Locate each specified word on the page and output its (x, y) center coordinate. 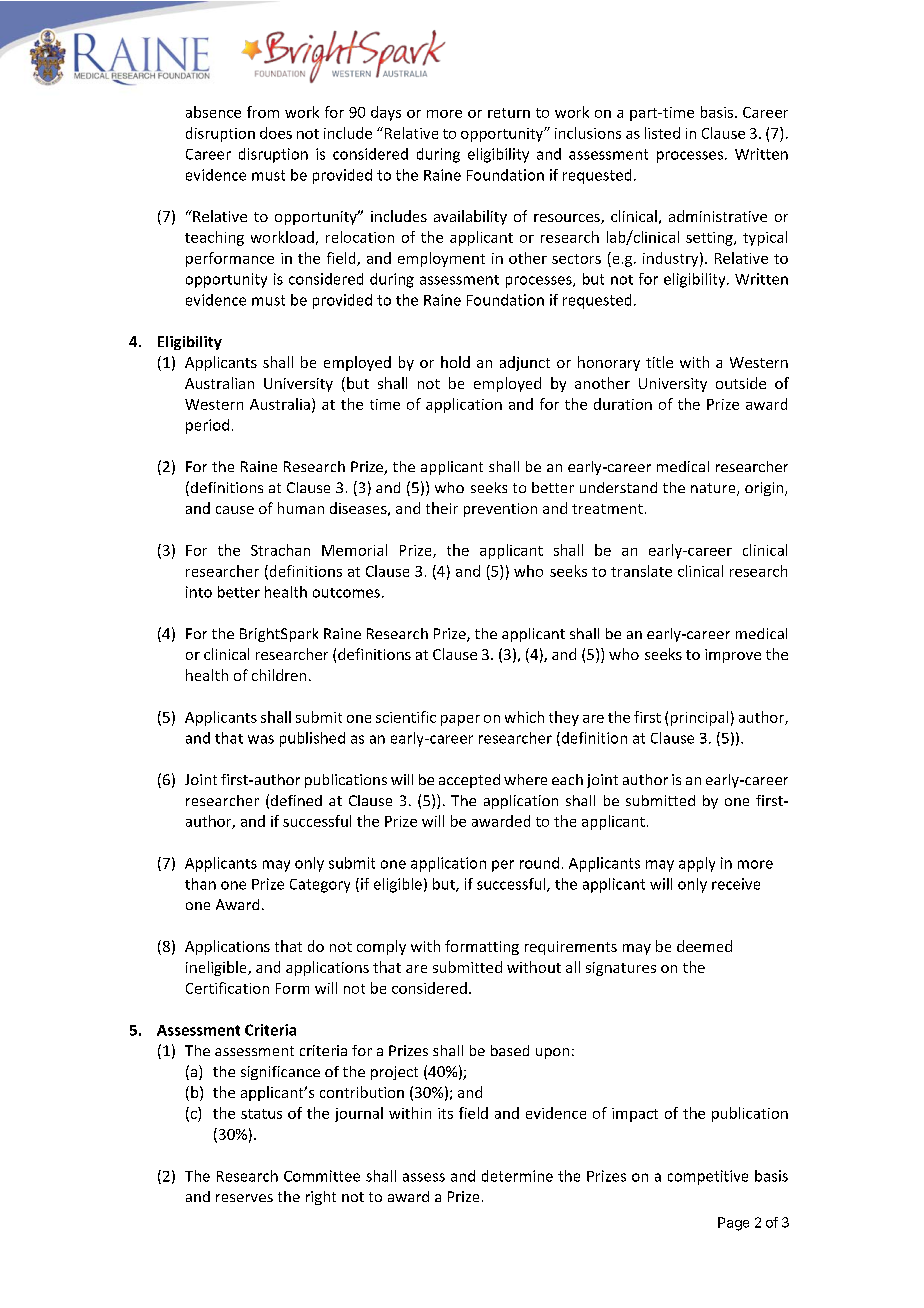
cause (235, 510)
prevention (500, 510)
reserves (244, 1198)
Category (320, 886)
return (509, 113)
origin (765, 489)
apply (697, 864)
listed (662, 133)
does (276, 133)
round (539, 863)
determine (517, 1176)
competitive (708, 1177)
